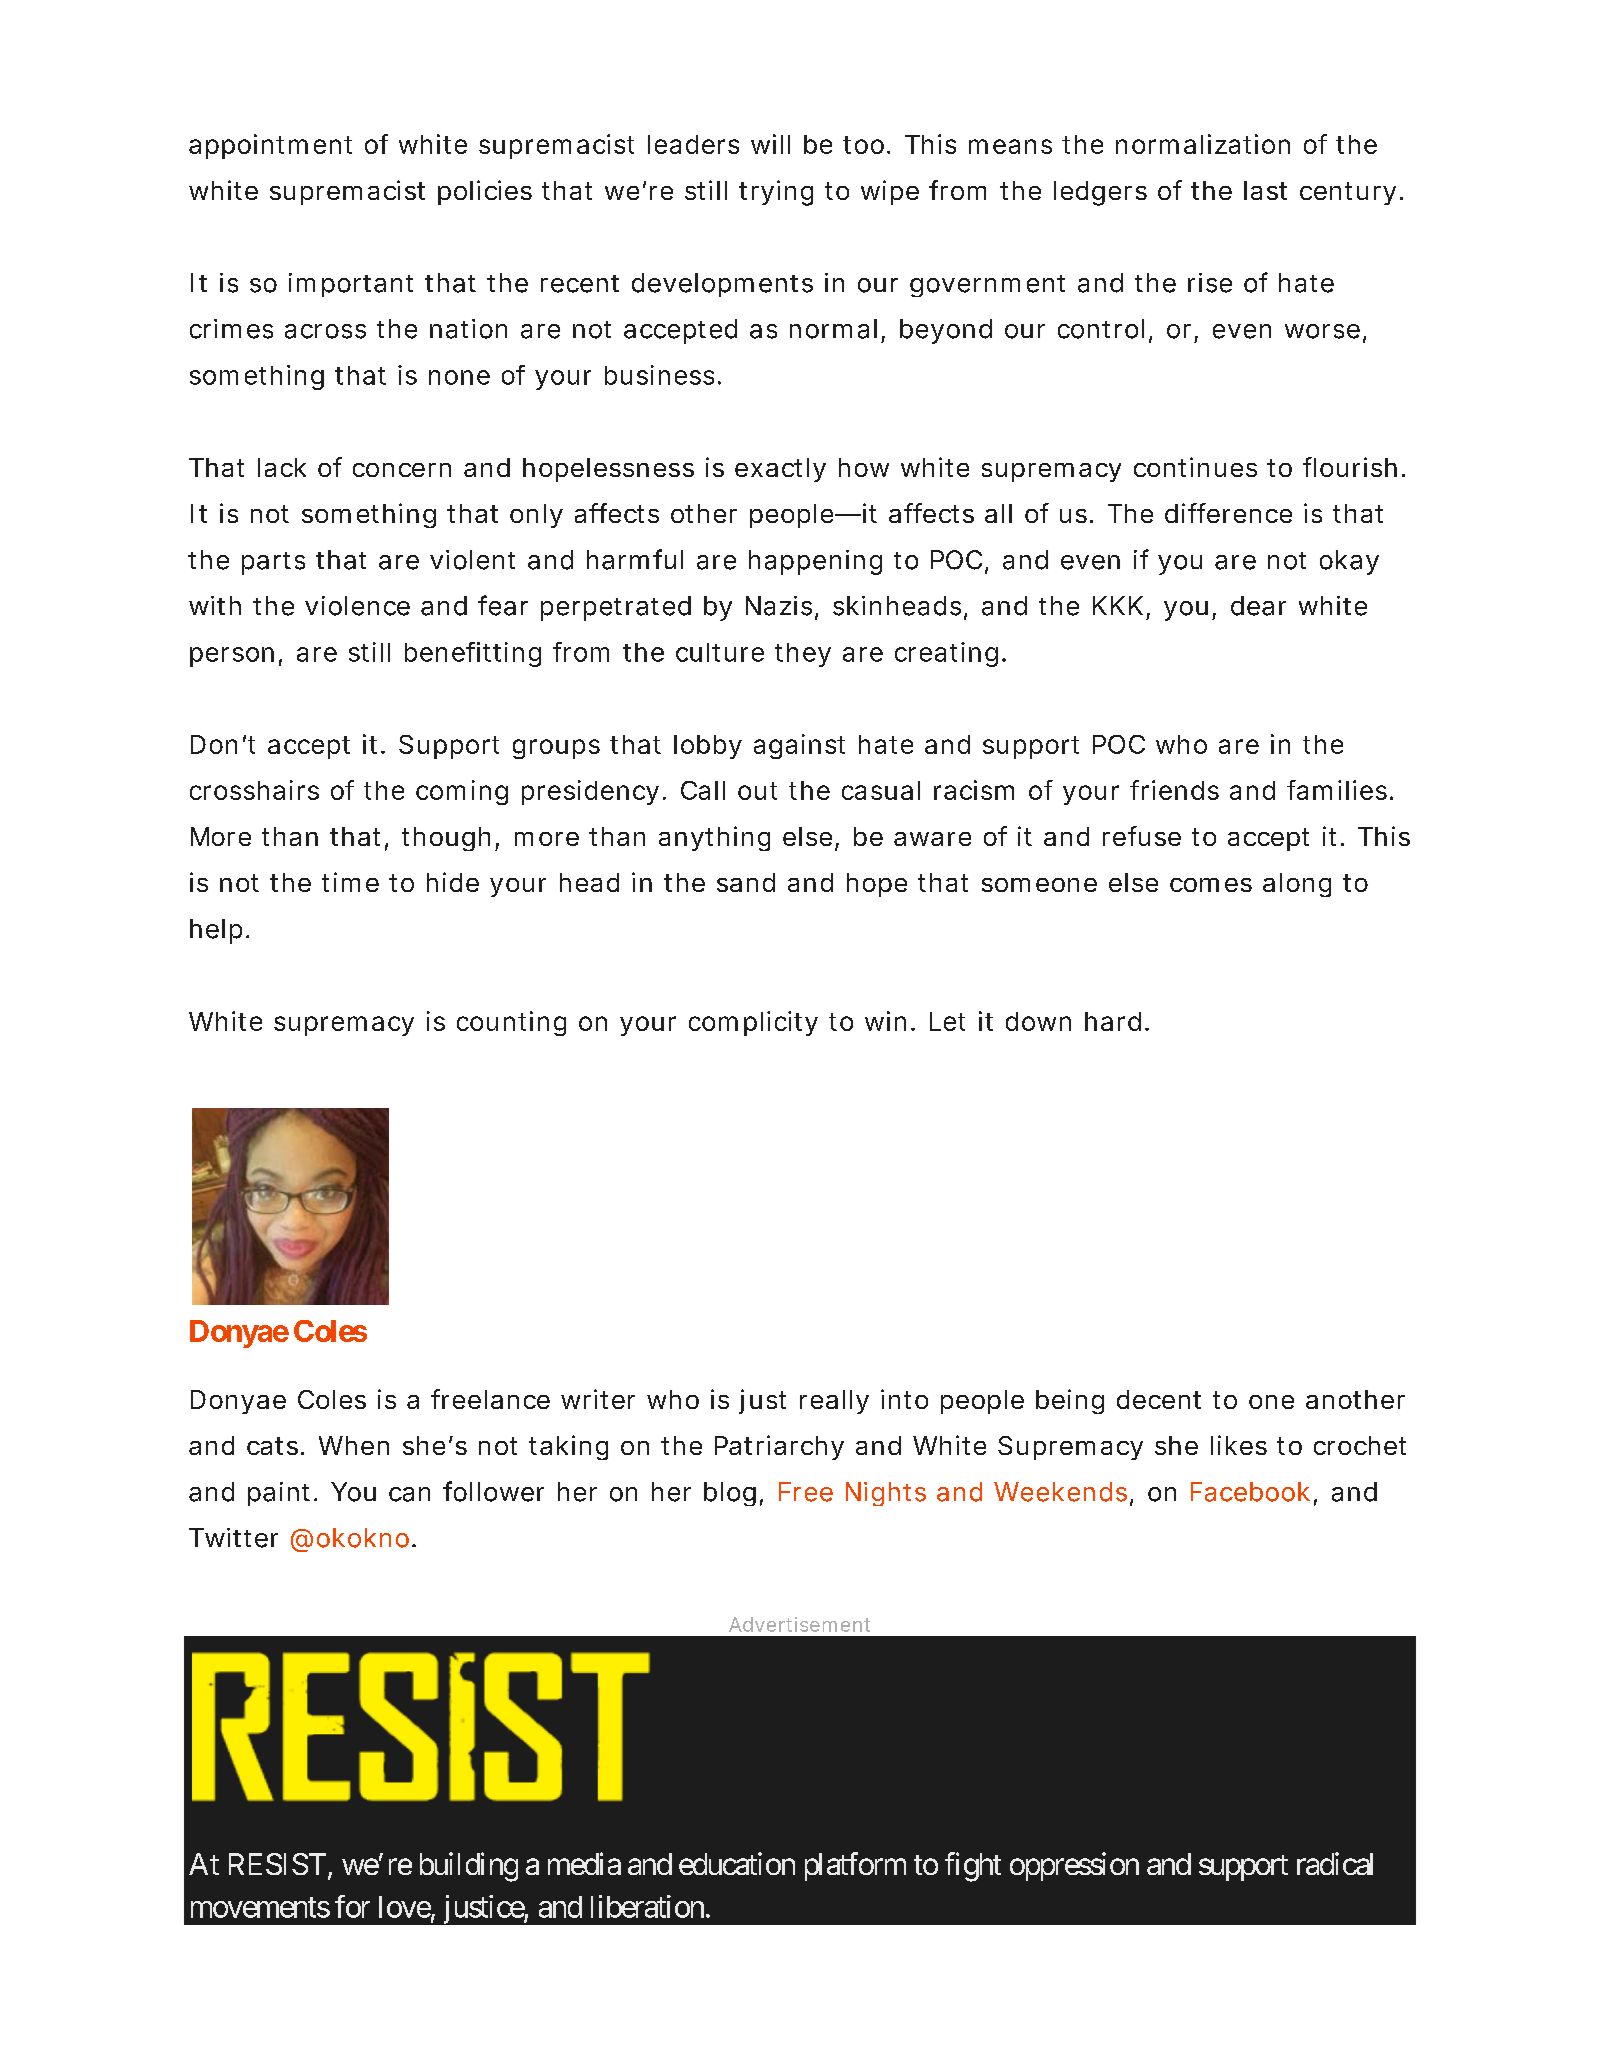 Image resolution: width=1600 pixels, height=2071 pixels. What do you see at coordinates (277, 1864) in the screenshot?
I see `RESIST` at bounding box center [277, 1864].
